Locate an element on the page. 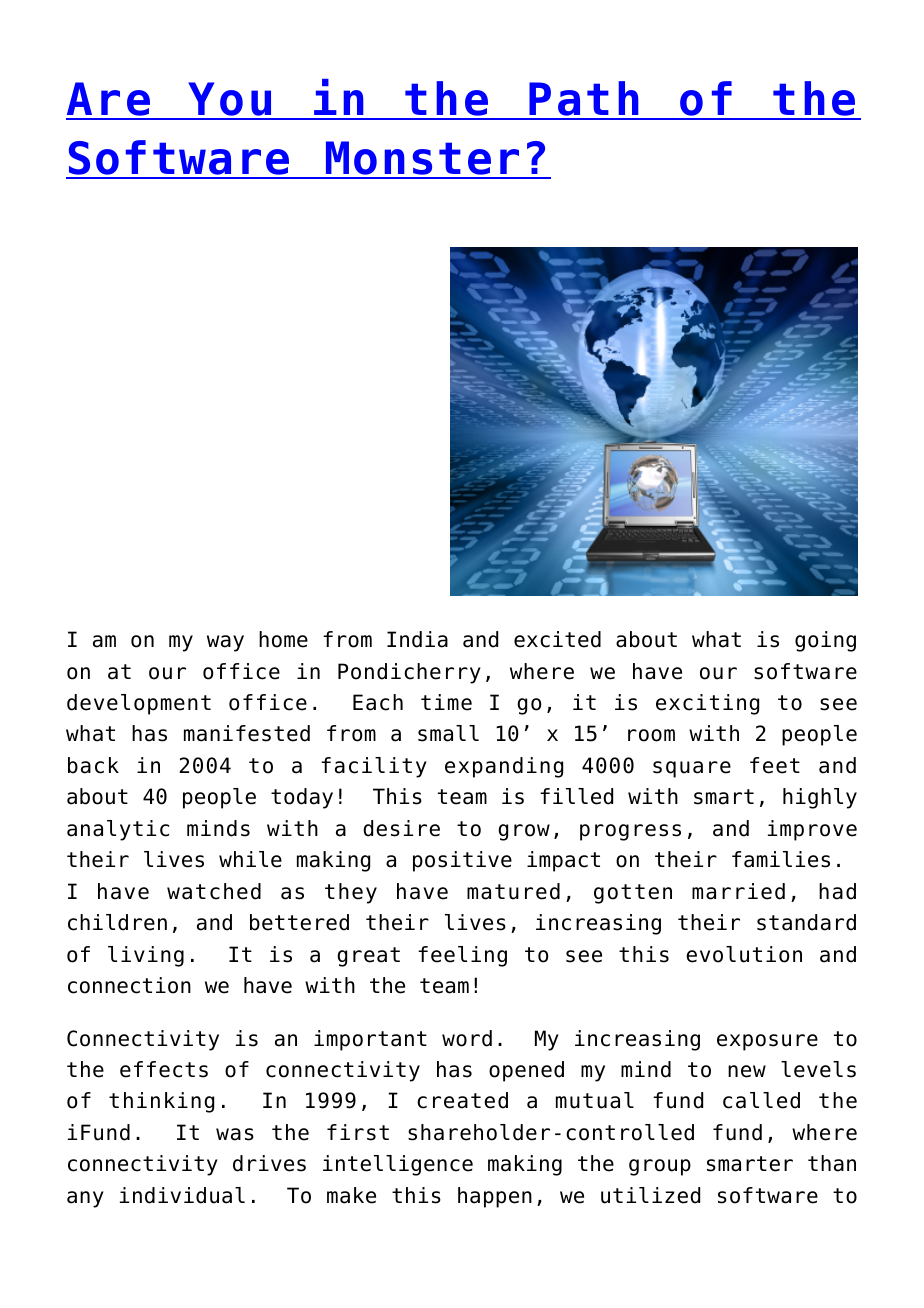  than is located at coordinates (832, 1163).
